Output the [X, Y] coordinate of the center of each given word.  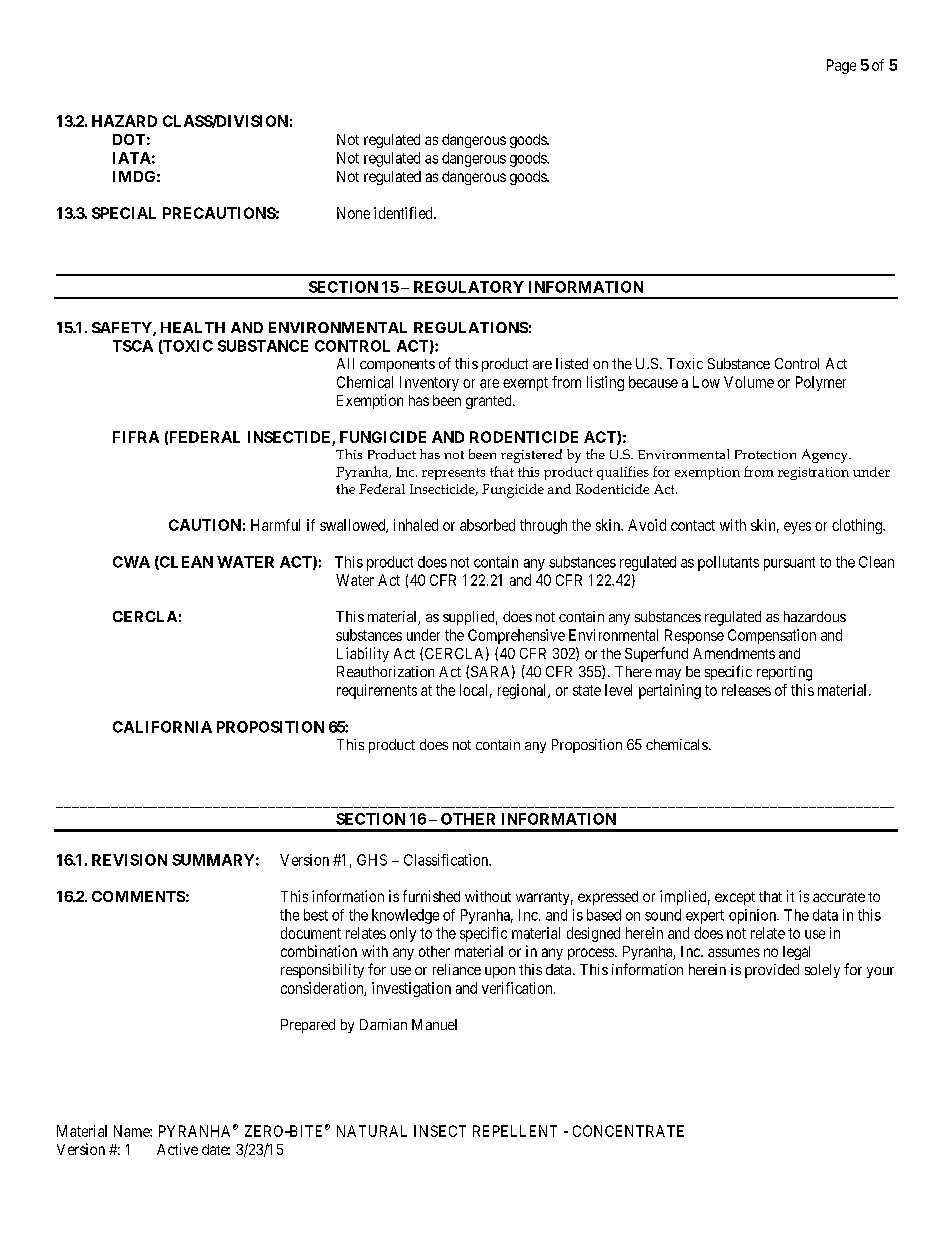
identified [404, 213]
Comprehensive [516, 636]
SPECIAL [124, 213]
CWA [131, 562]
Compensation [772, 636]
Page [841, 66]
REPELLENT [515, 1131]
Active [177, 1149]
